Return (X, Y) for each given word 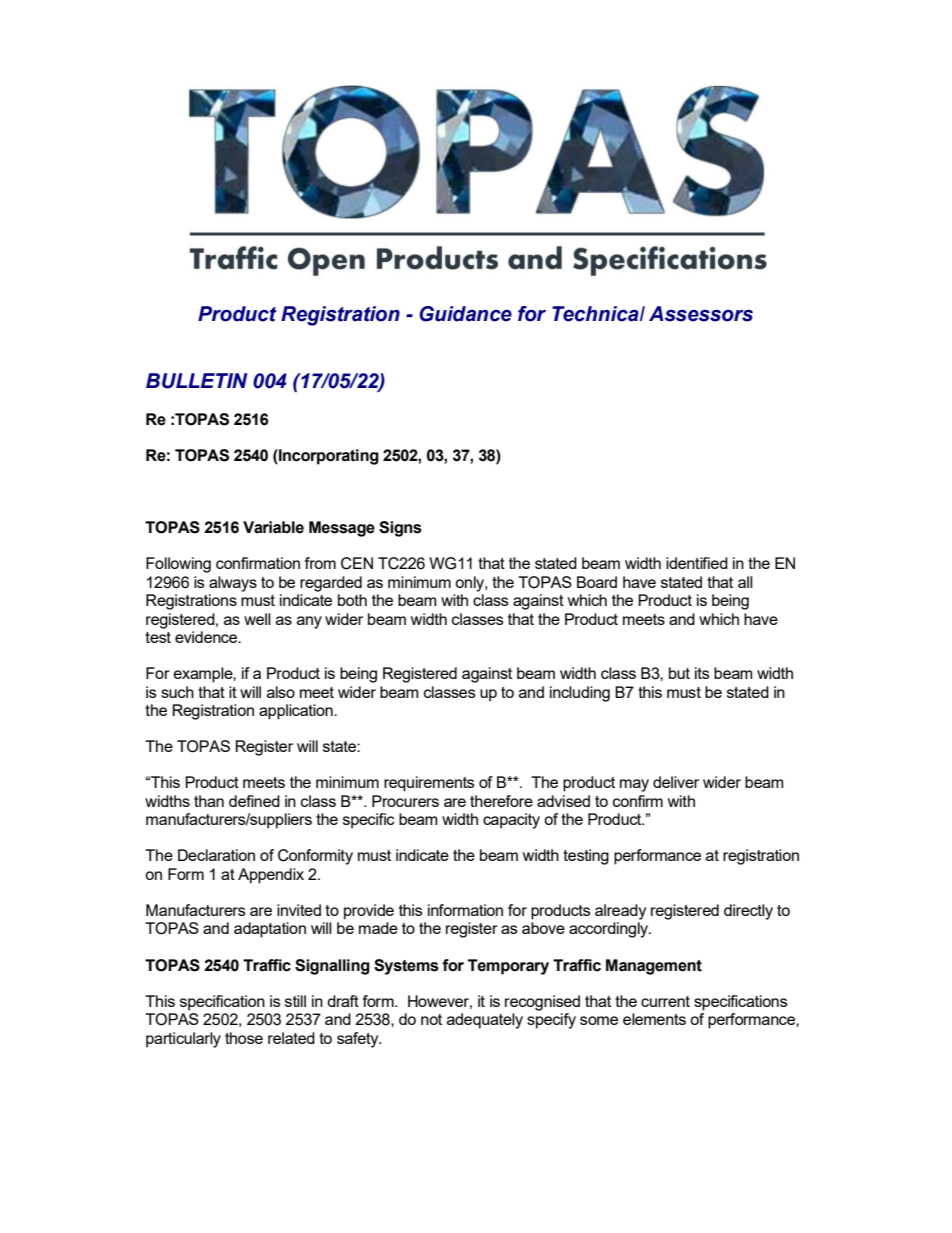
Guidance (465, 314)
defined (254, 801)
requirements (429, 784)
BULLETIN (196, 381)
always (233, 584)
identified (697, 563)
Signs (400, 529)
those (244, 1038)
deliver (676, 782)
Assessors (701, 314)
